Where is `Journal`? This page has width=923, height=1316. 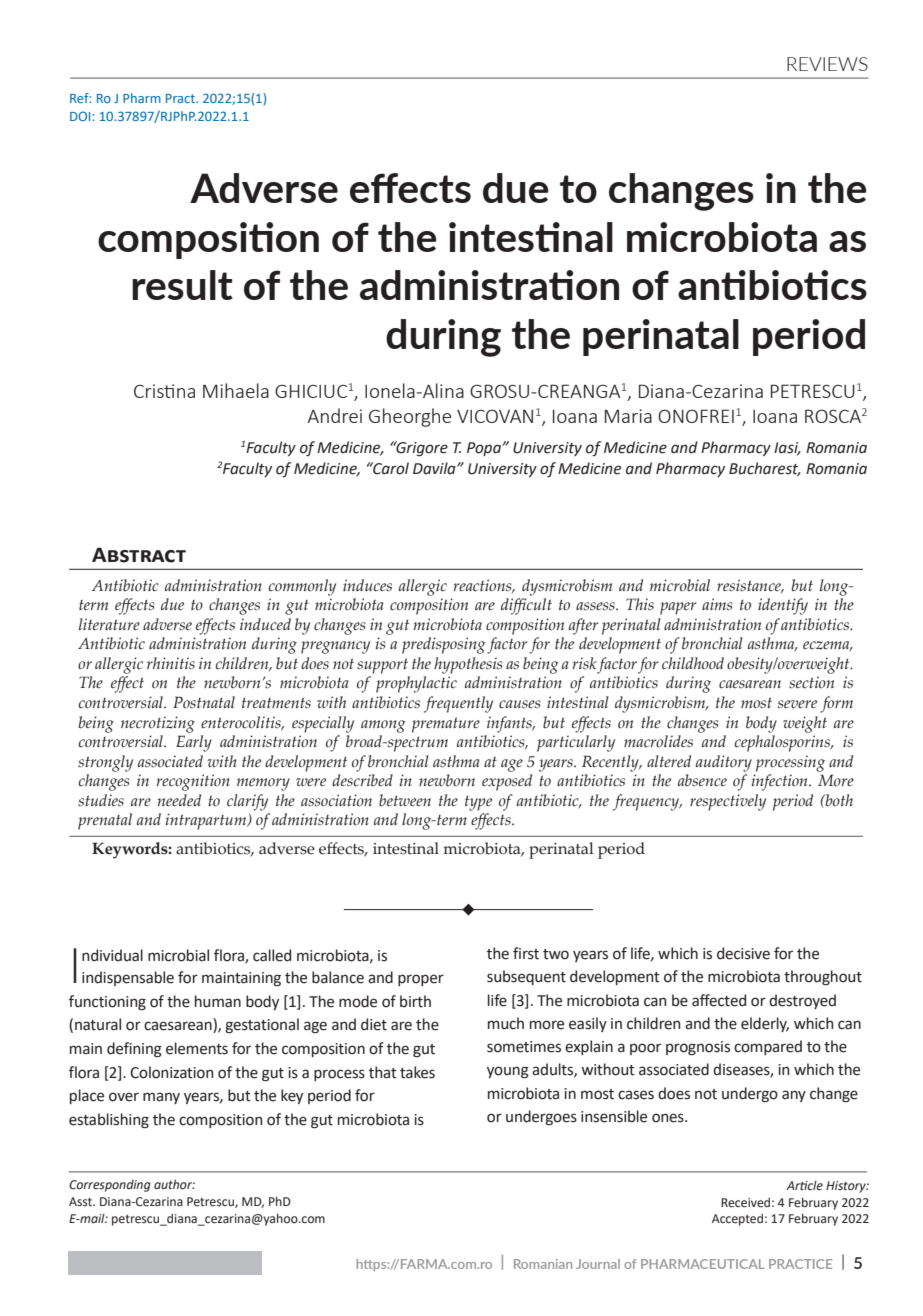
Journal is located at coordinates (598, 1264).
